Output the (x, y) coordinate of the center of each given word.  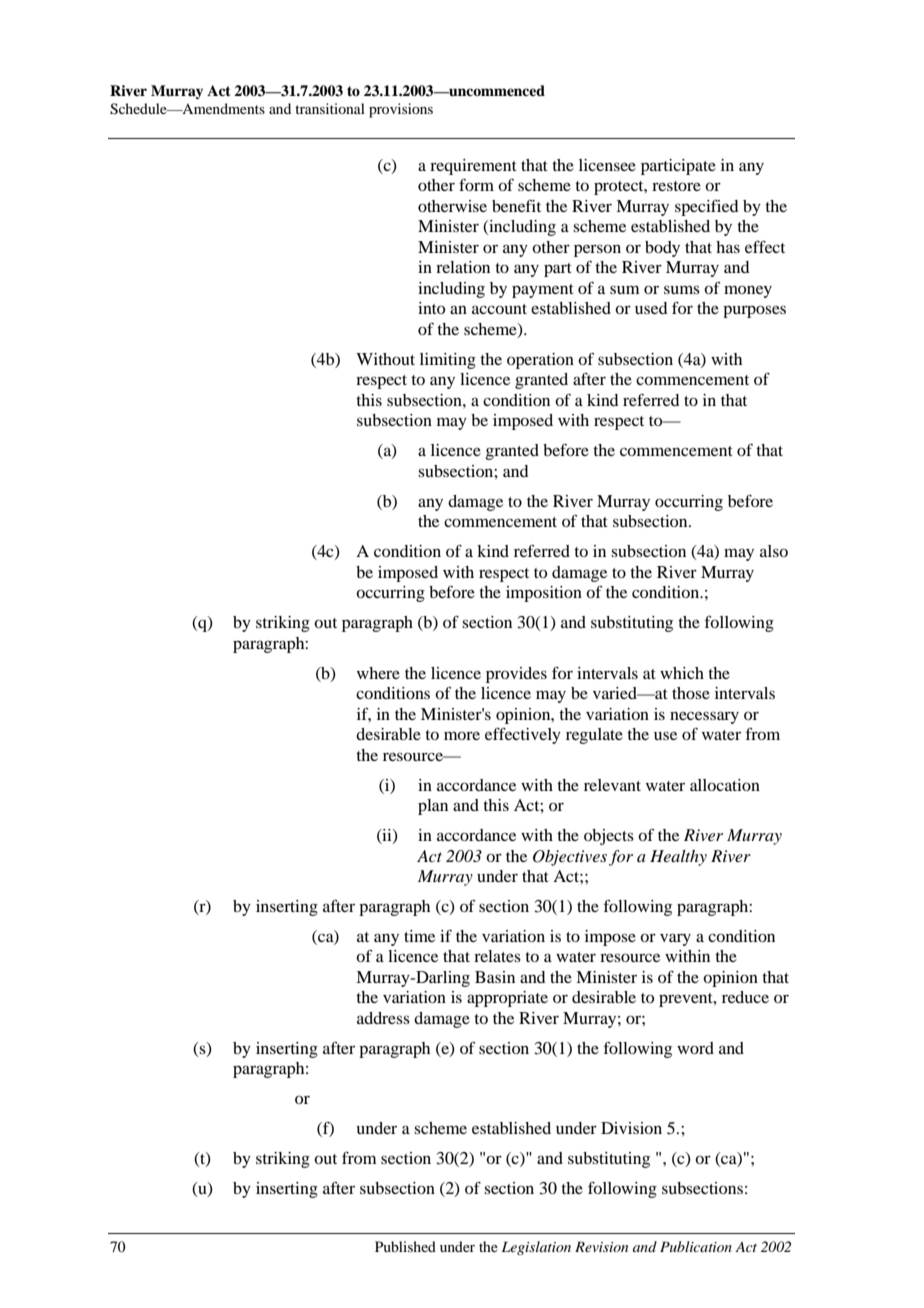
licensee (607, 165)
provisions (401, 110)
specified (706, 208)
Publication (696, 1246)
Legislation (536, 1248)
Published (405, 1246)
